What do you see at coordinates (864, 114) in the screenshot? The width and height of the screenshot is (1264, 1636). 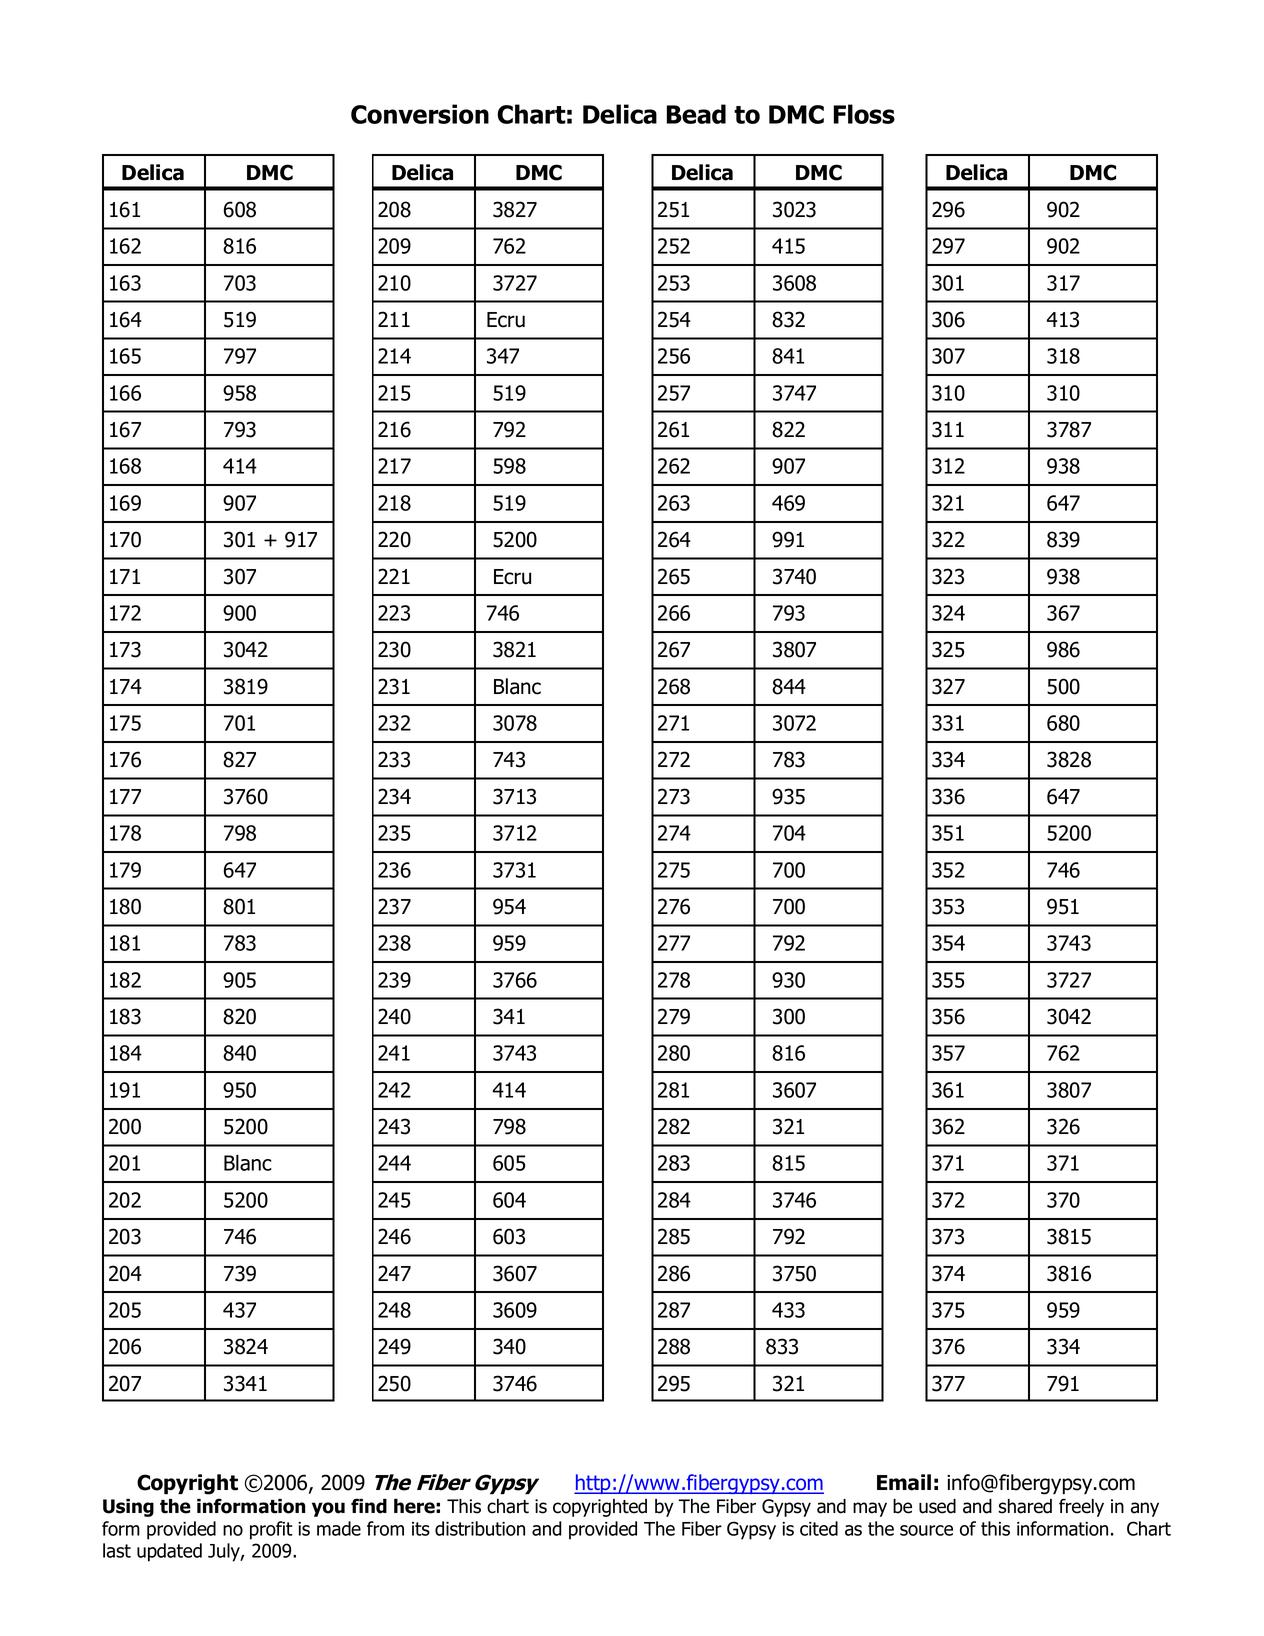 I see `Floss` at bounding box center [864, 114].
